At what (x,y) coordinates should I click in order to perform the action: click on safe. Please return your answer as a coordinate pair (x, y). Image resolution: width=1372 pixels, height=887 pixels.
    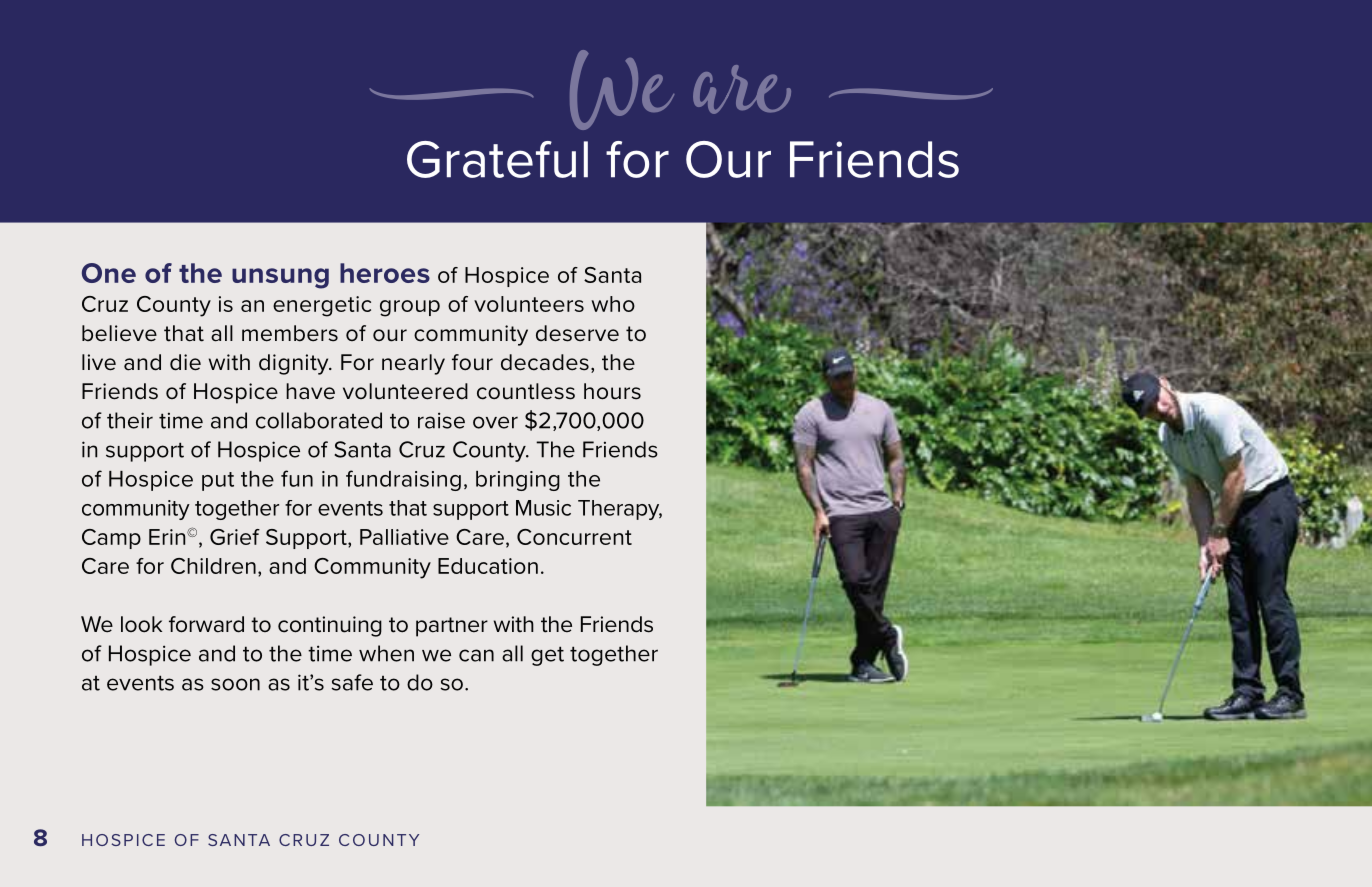
    Looking at the image, I should click on (352, 682).
